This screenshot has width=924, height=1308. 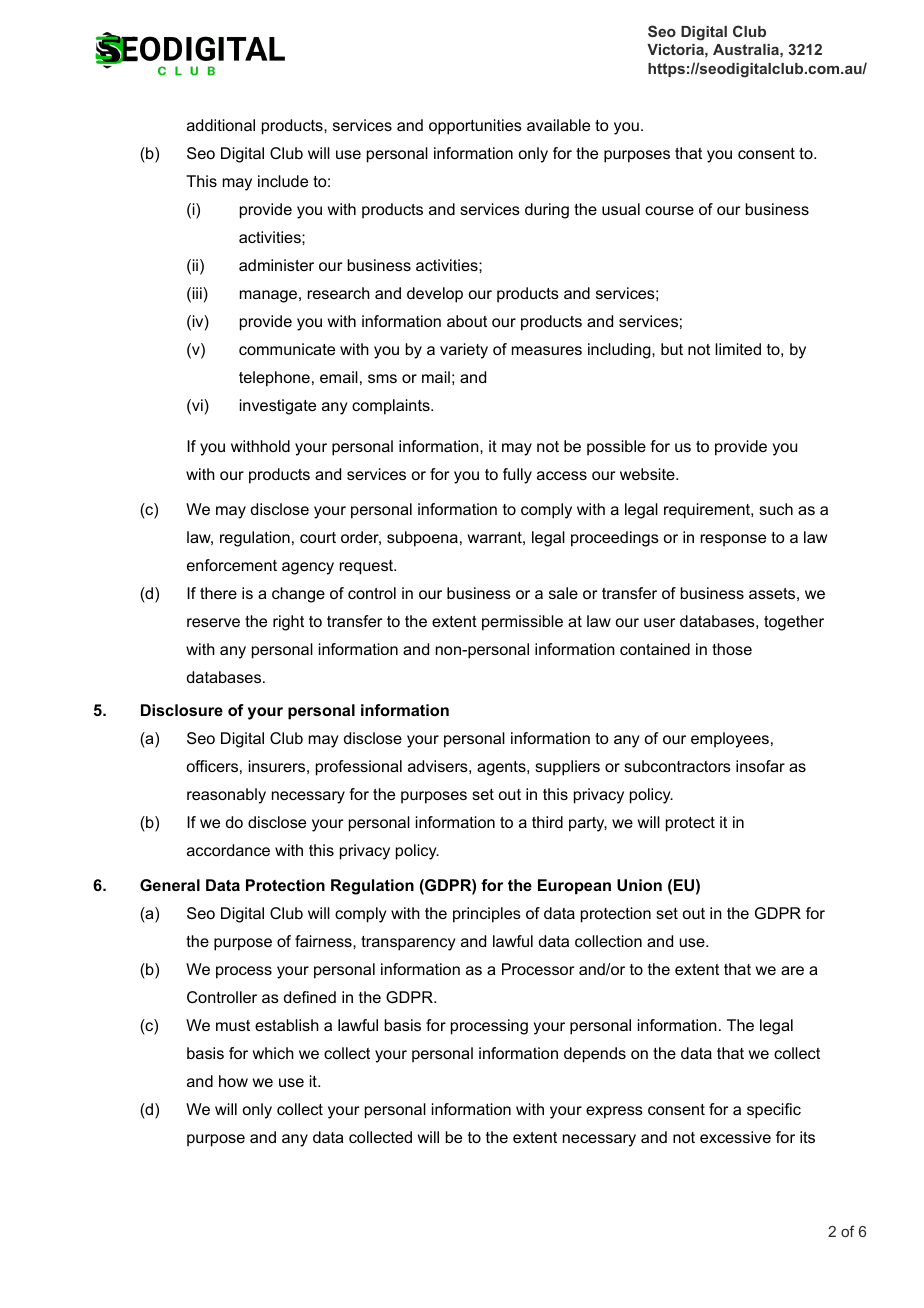 What do you see at coordinates (669, 210) in the screenshot?
I see `course` at bounding box center [669, 210].
